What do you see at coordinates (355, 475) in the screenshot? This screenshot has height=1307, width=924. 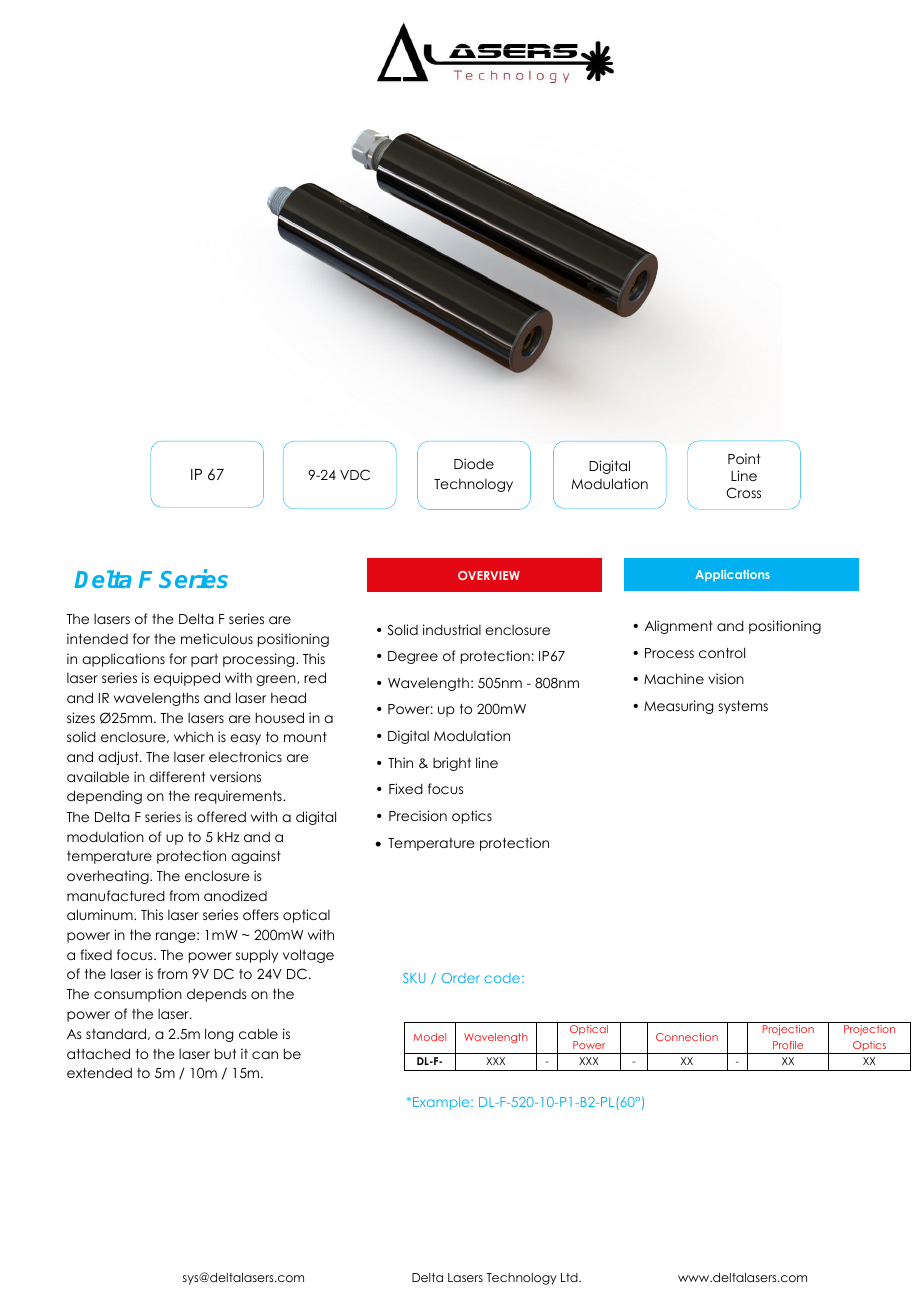 I see `VDC` at bounding box center [355, 475].
